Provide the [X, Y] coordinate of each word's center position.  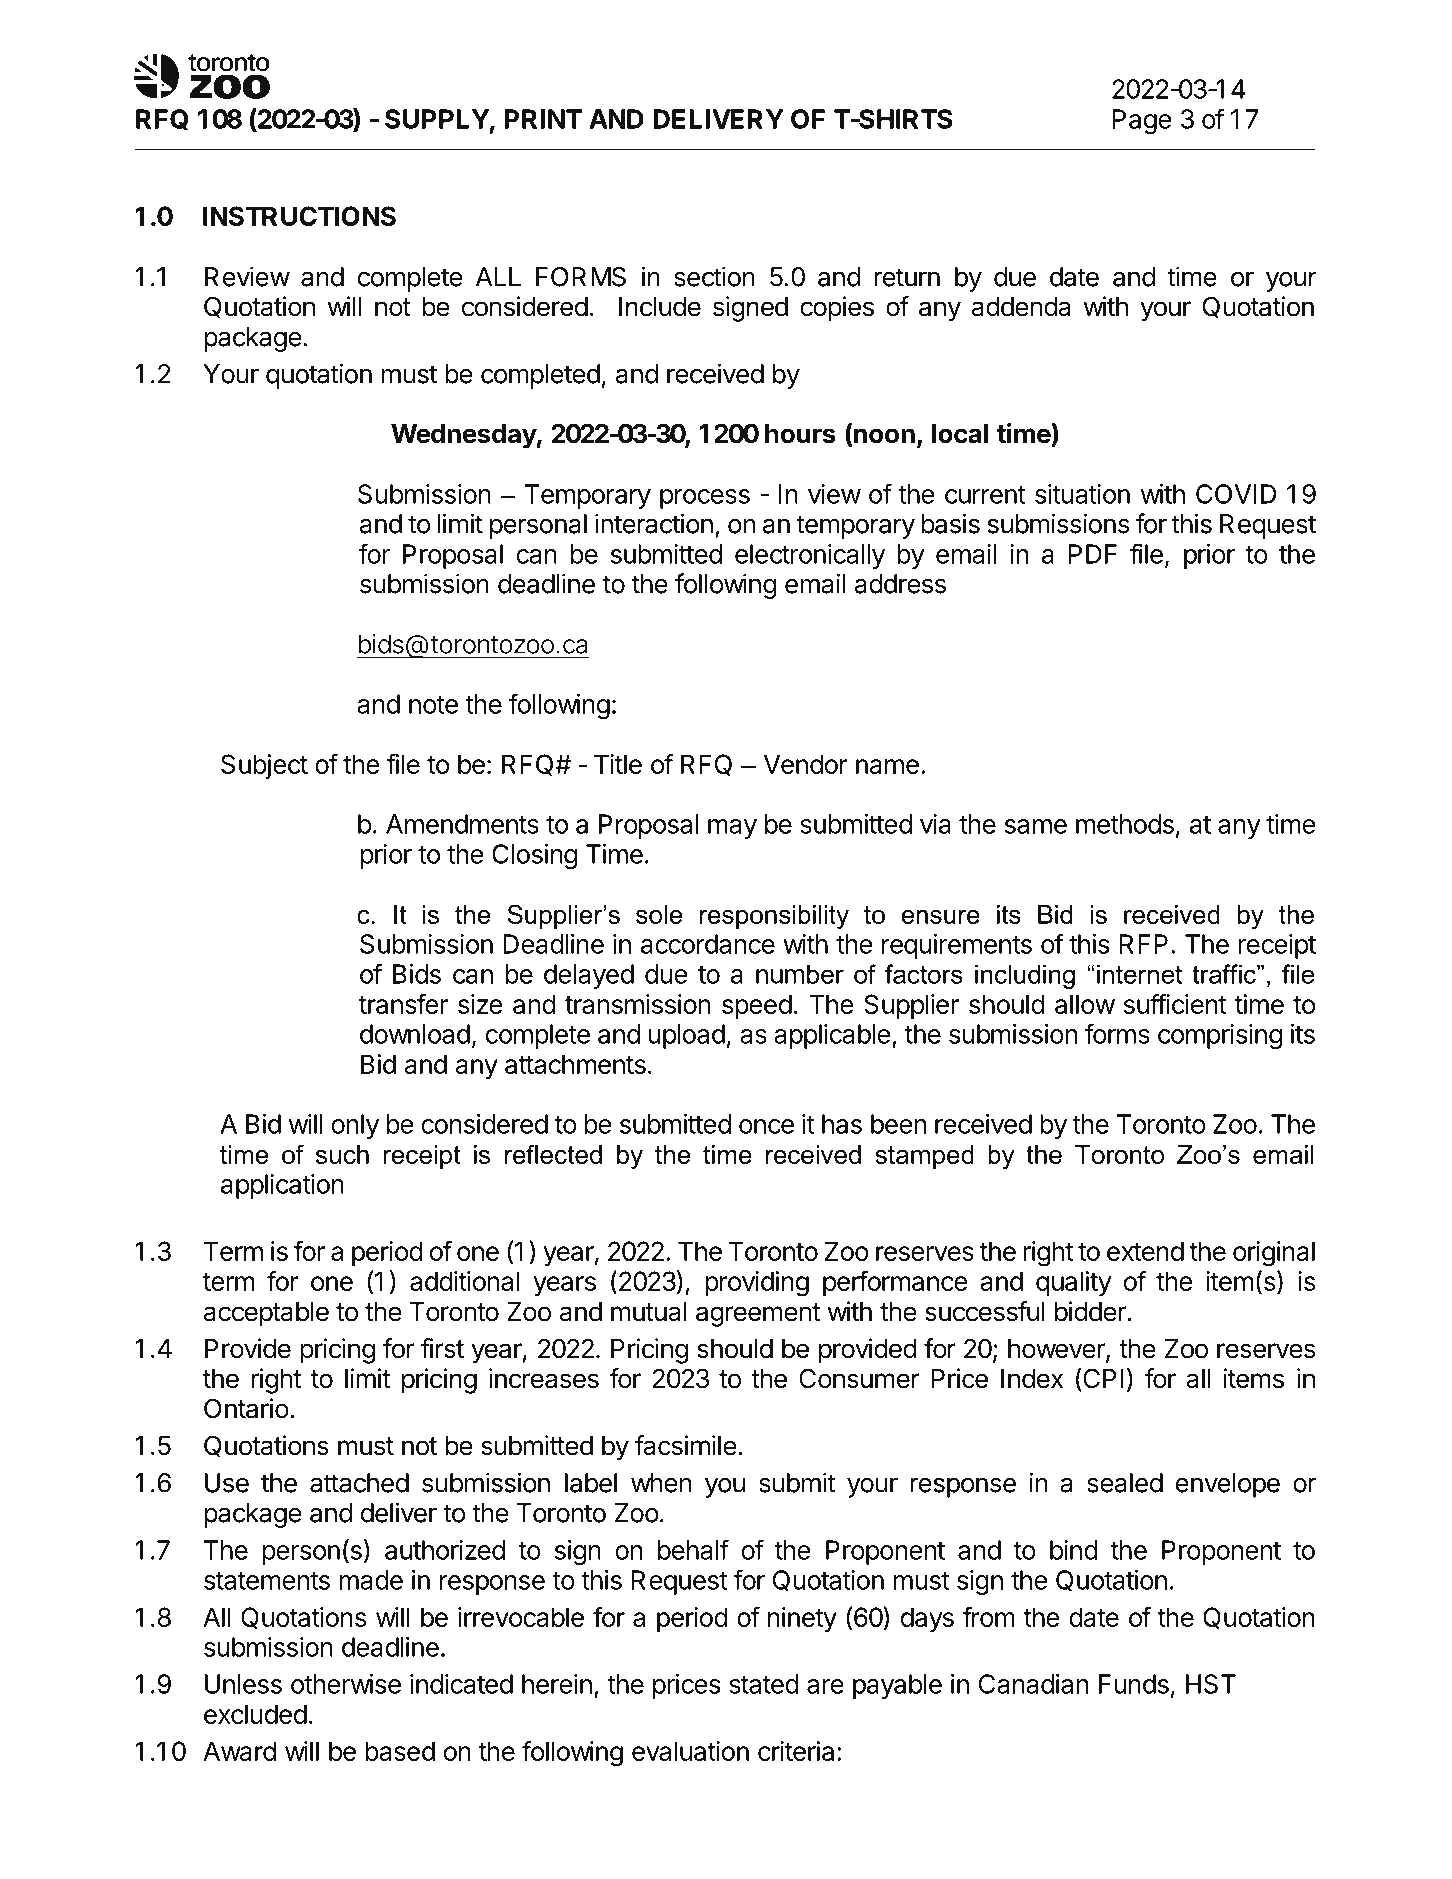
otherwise [346, 1684]
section [714, 276]
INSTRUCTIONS [299, 216]
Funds [1134, 1684]
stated [764, 1684]
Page [1142, 121]
